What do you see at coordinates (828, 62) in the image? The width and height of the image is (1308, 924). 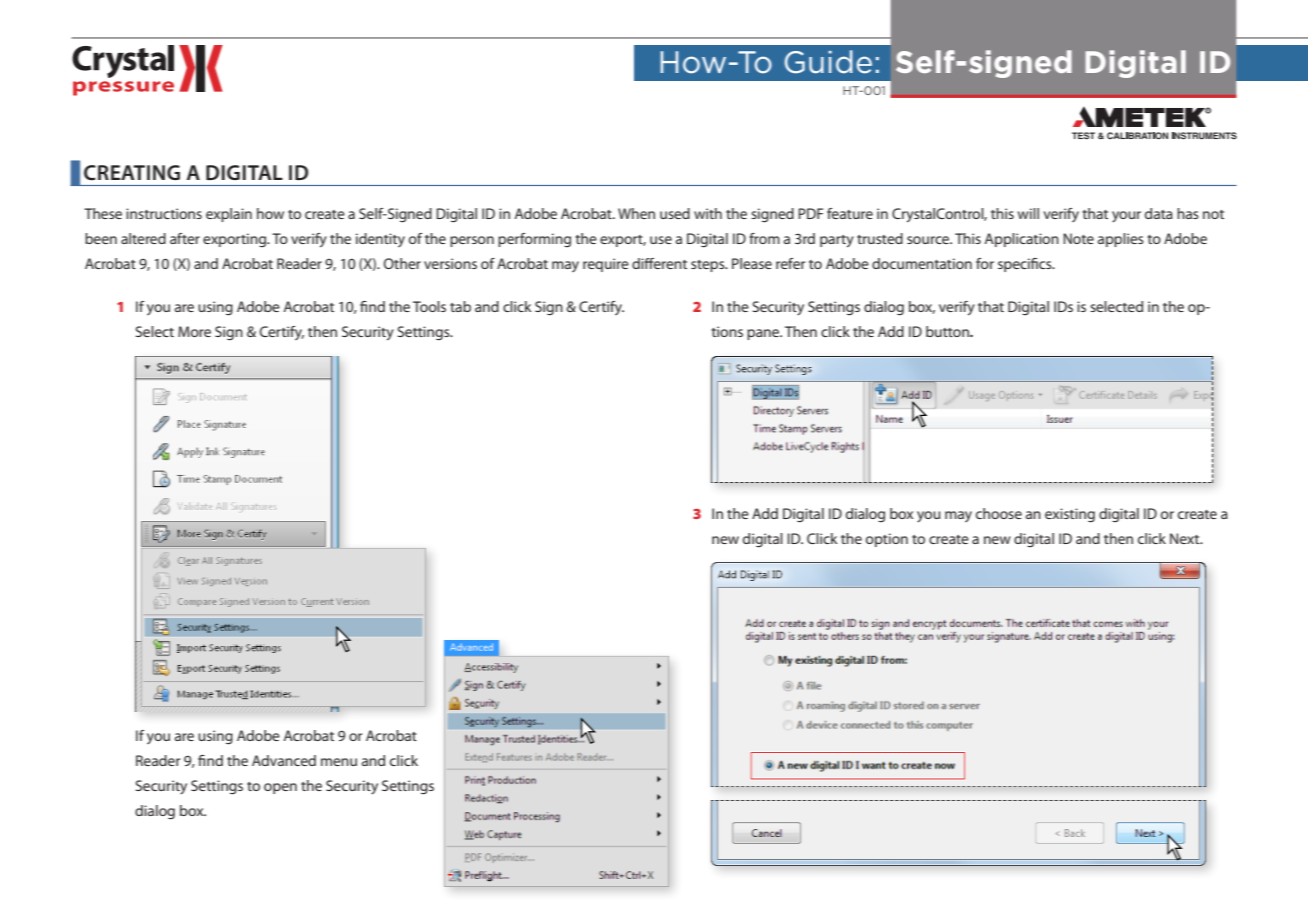 I see `Guide` at bounding box center [828, 62].
